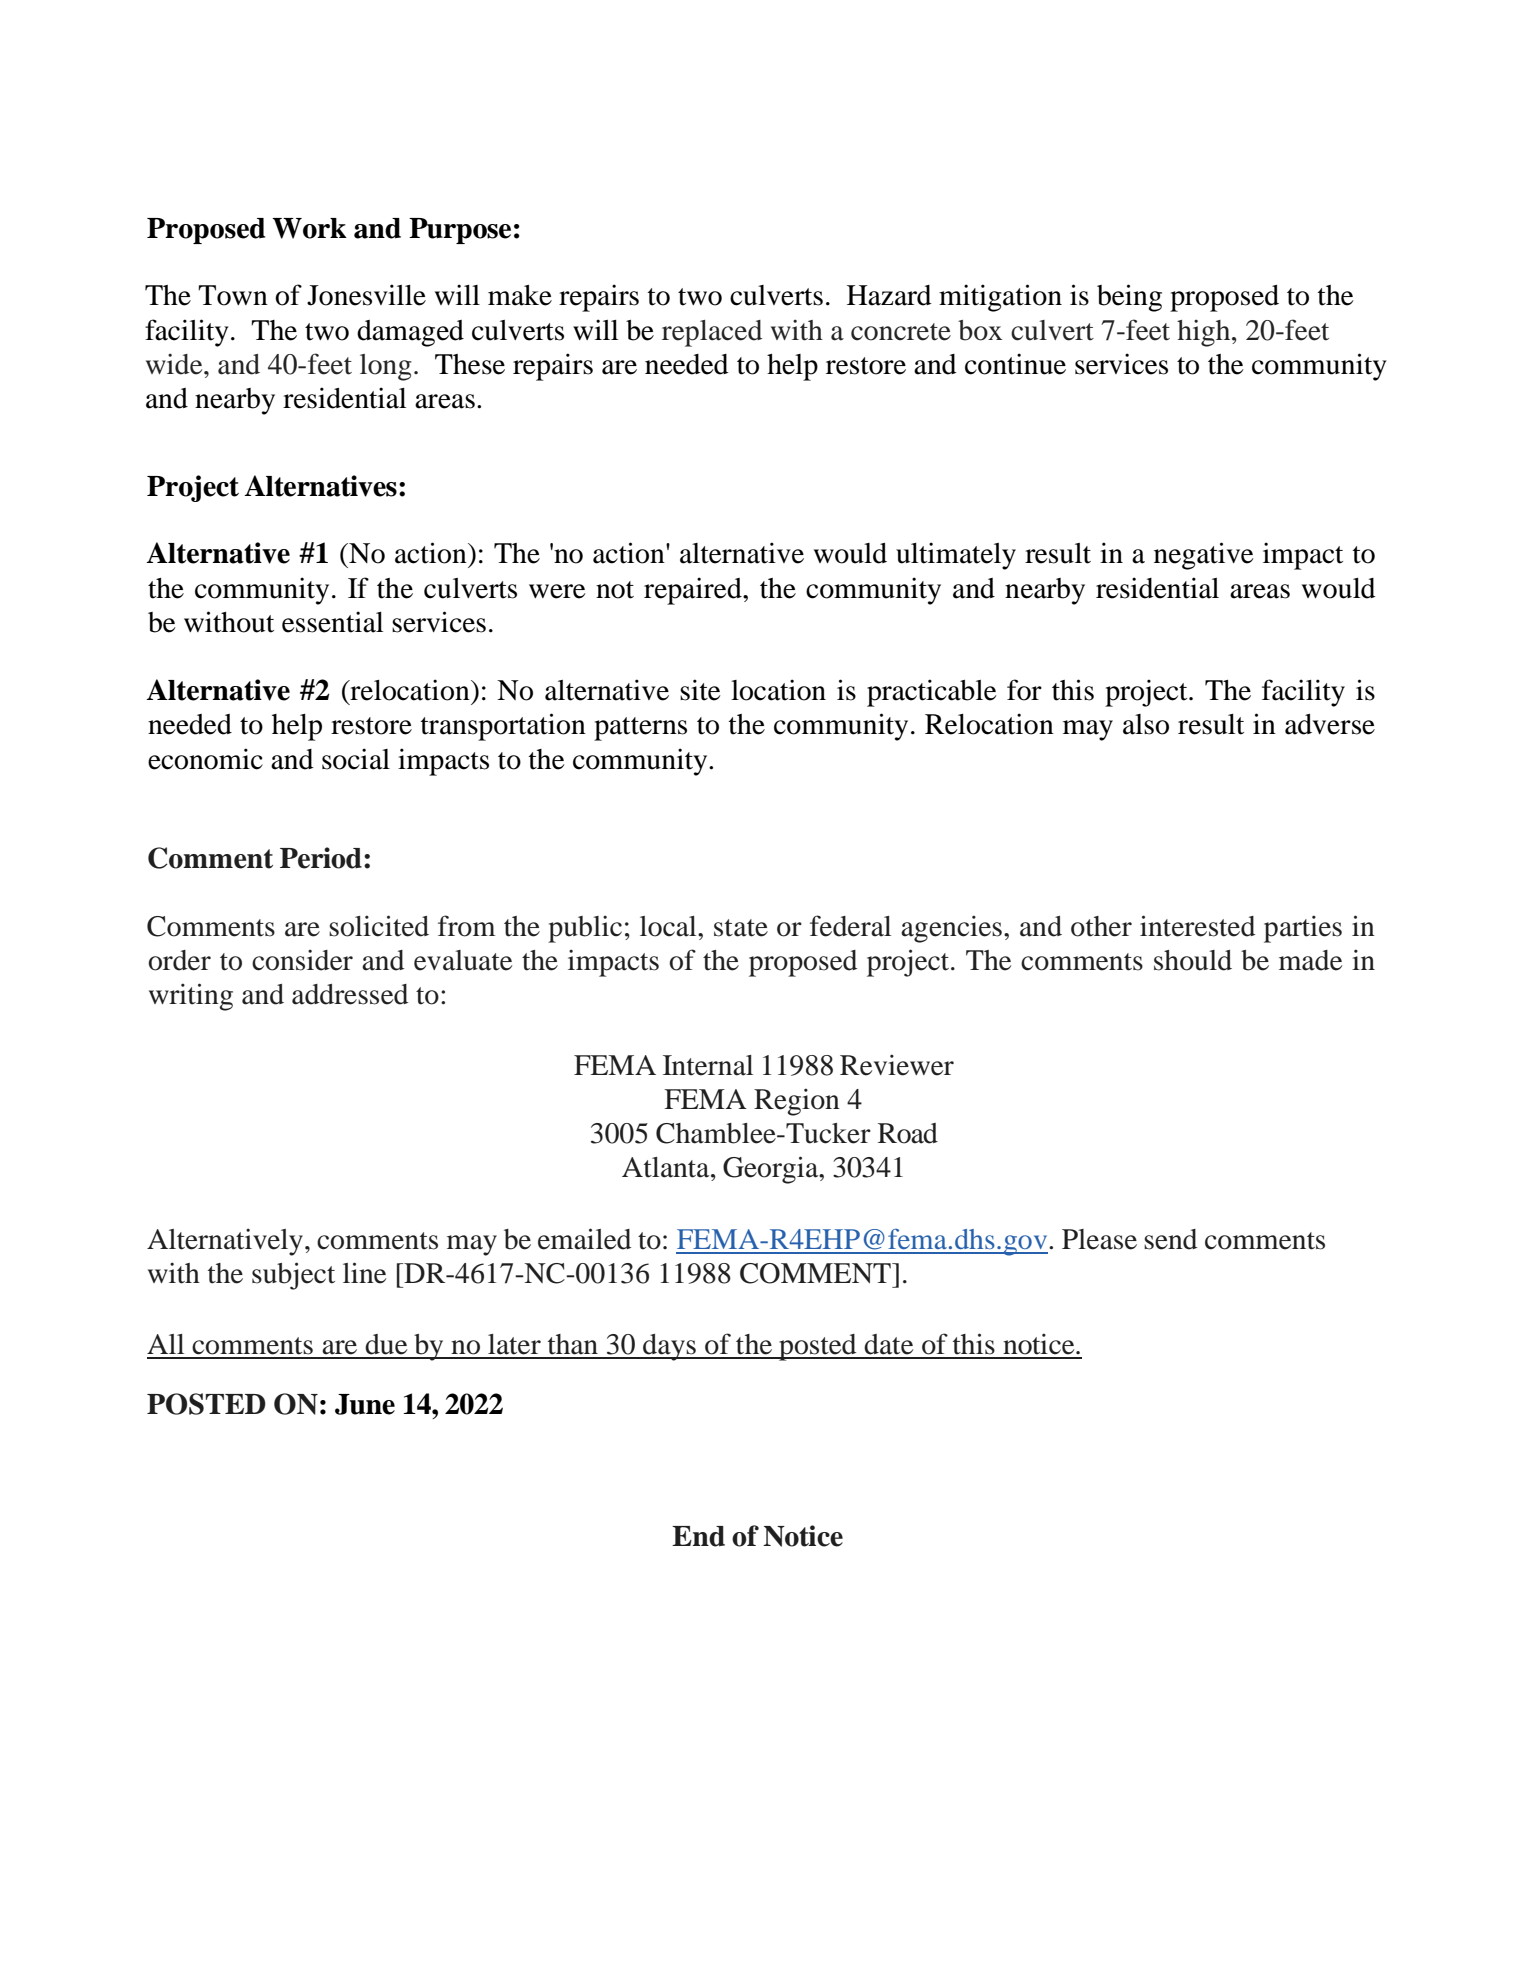 This page has height=1962, width=1516. Describe the element at coordinates (1193, 960) in the page. I see `should` at that location.
